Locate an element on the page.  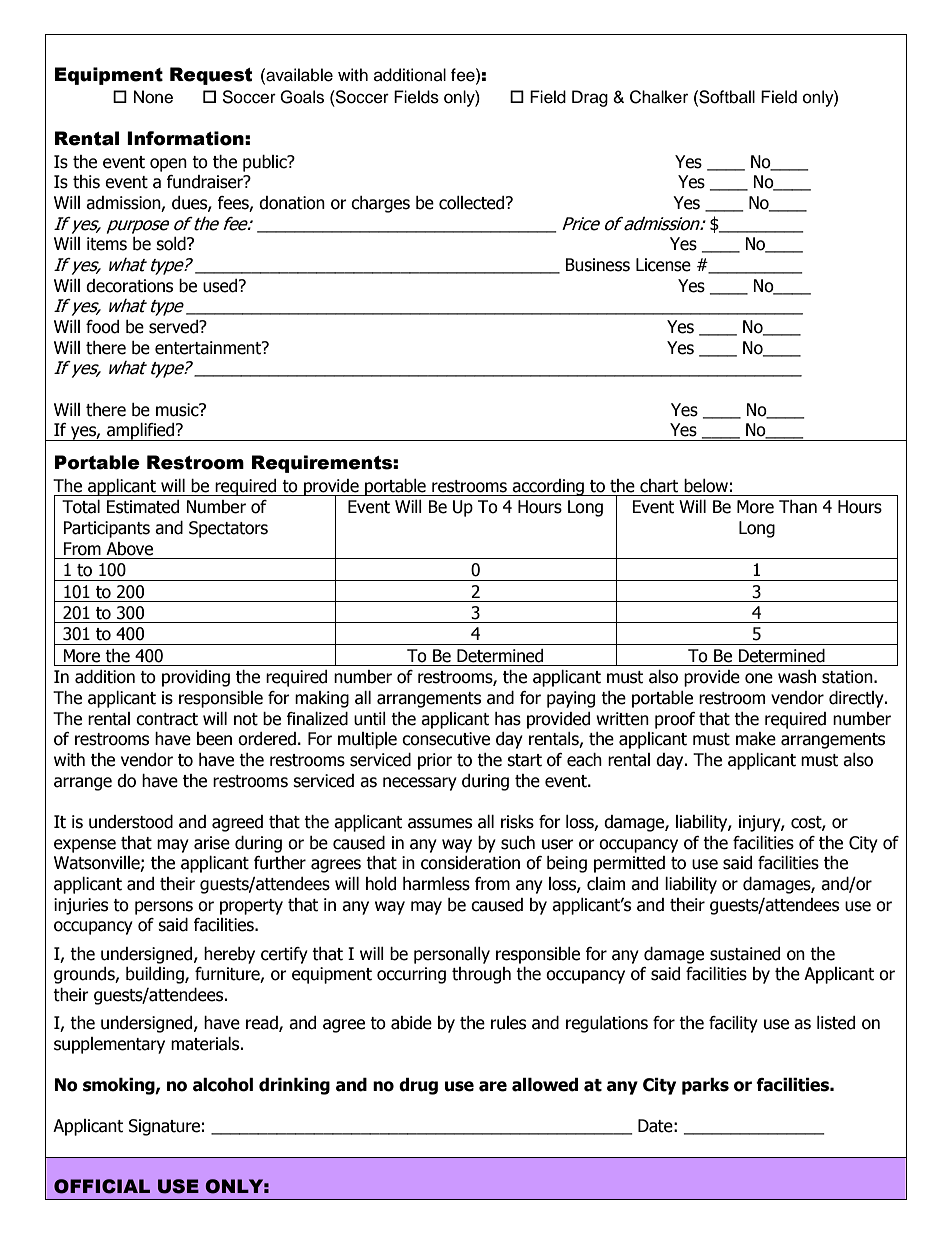
wash is located at coordinates (797, 677).
